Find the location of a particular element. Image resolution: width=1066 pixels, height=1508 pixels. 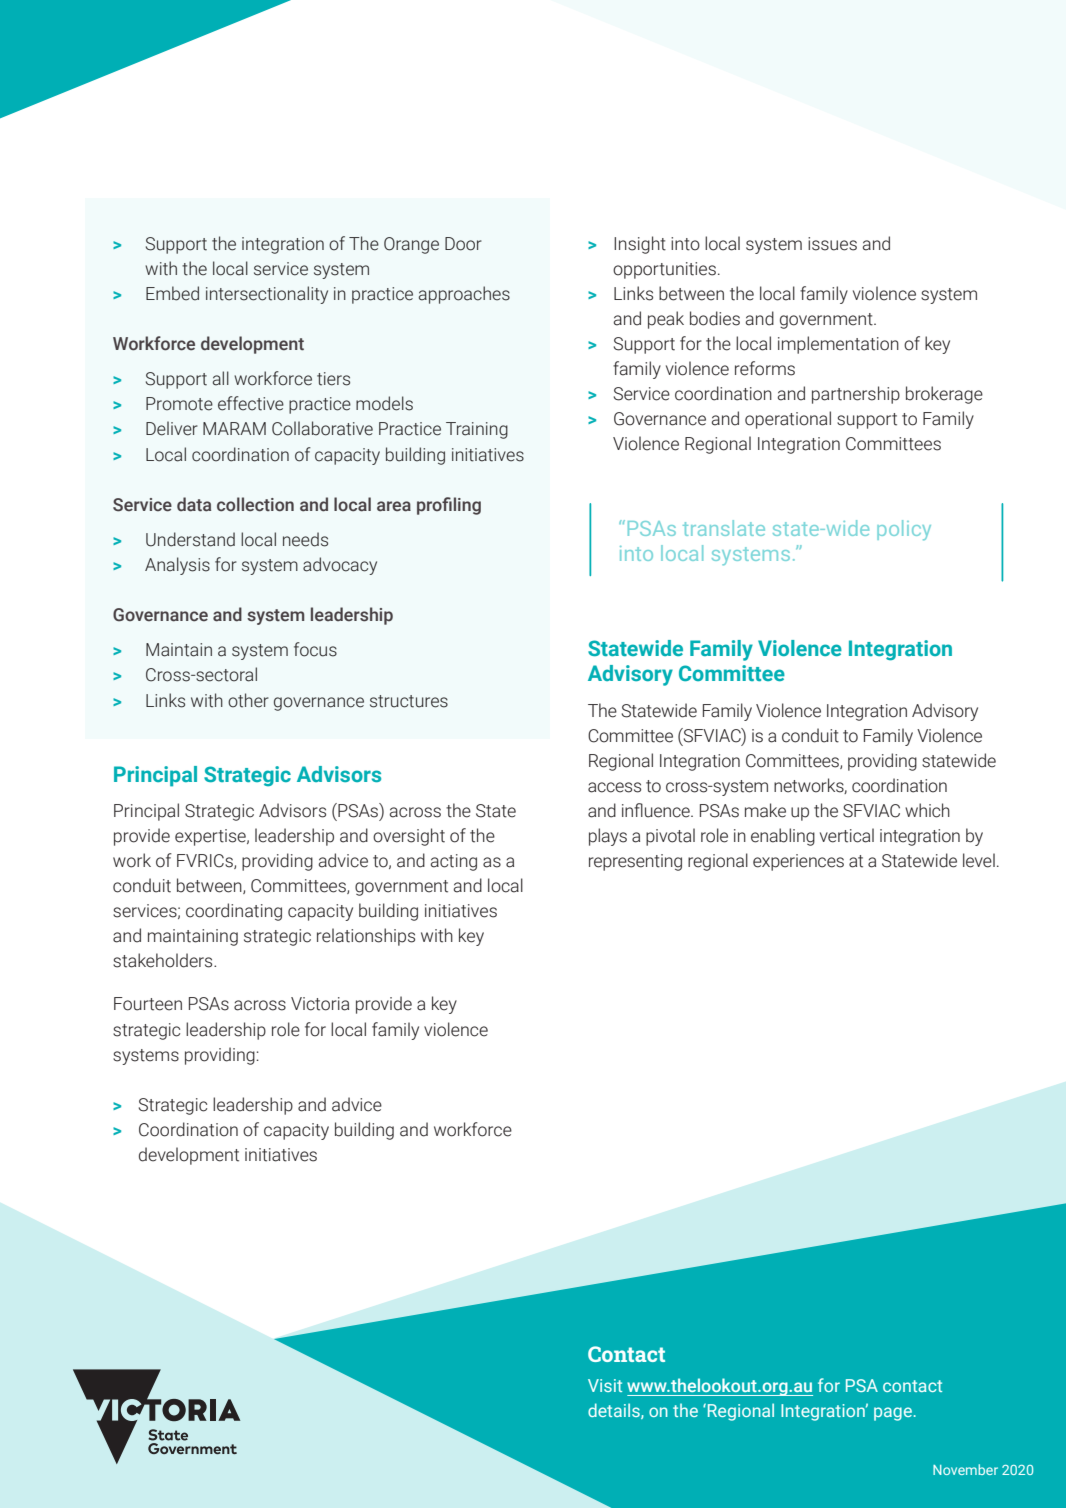

details is located at coordinates (615, 1411).
